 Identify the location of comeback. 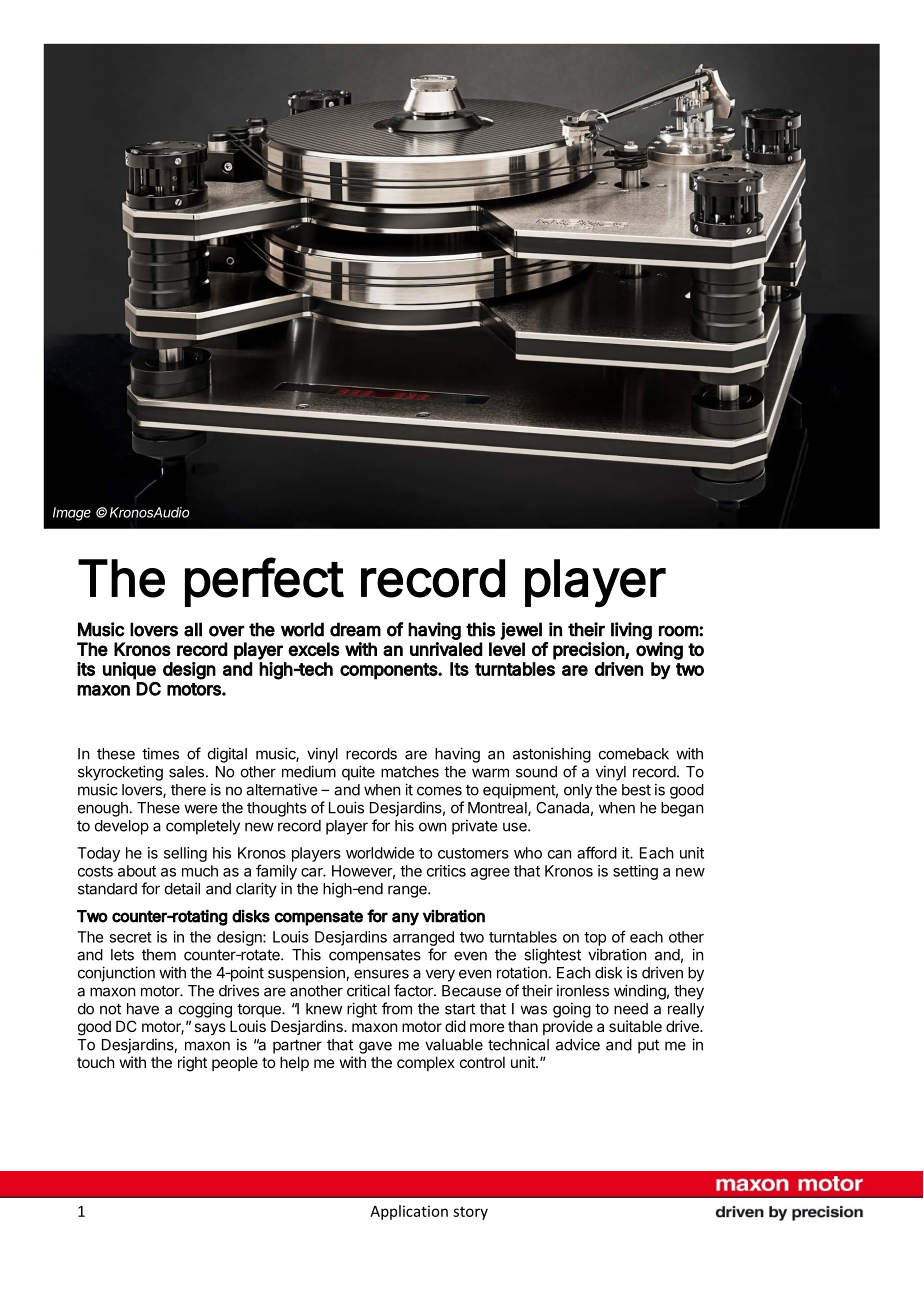
(634, 754).
